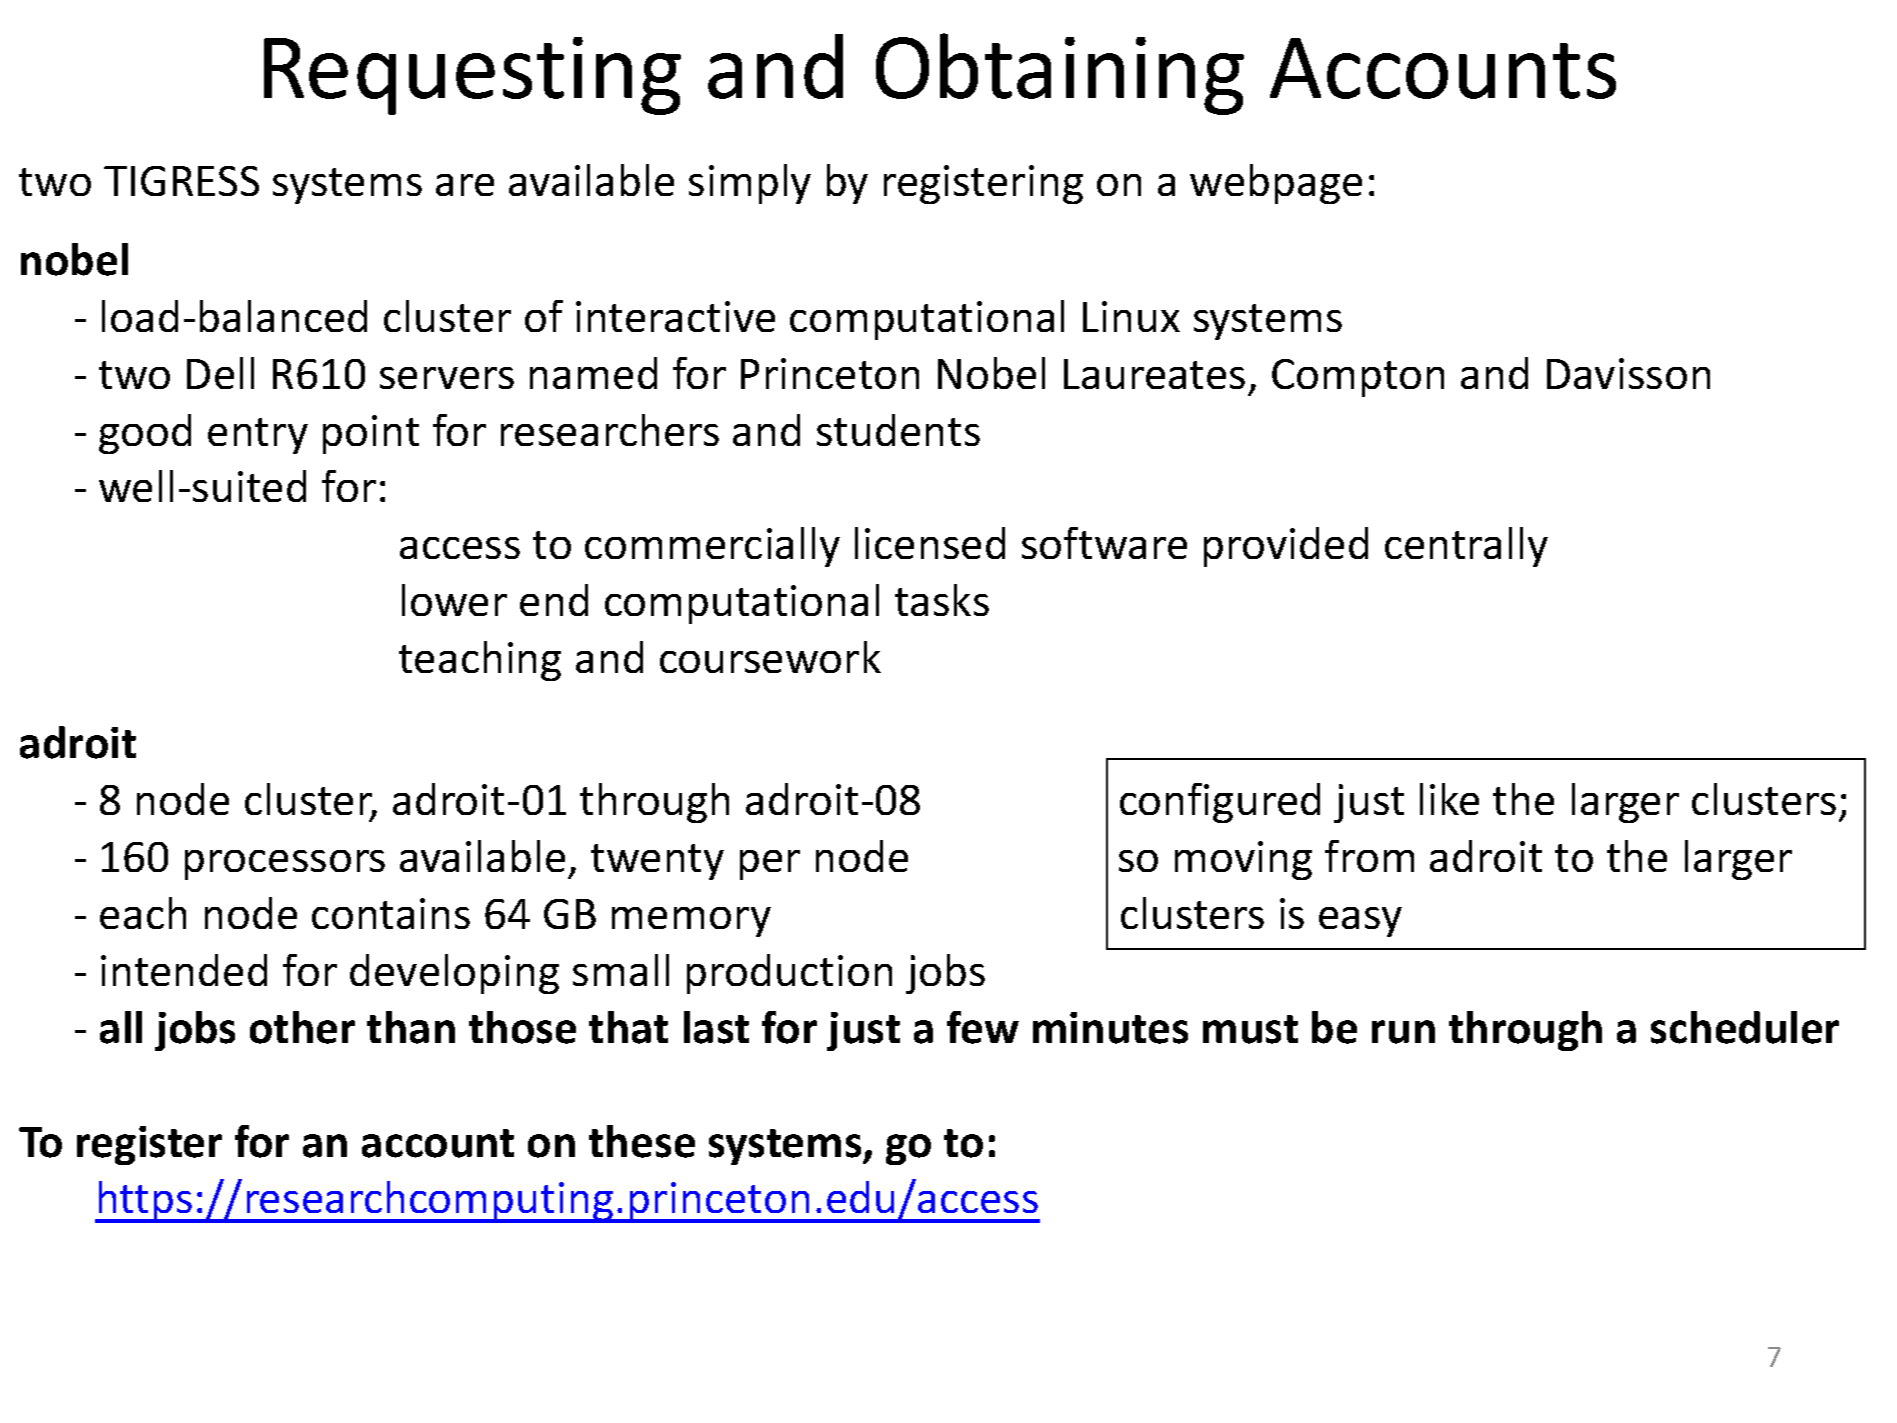 This image has height=1423, width=1897. Describe the element at coordinates (1276, 184) in the image. I see `webpage` at that location.
